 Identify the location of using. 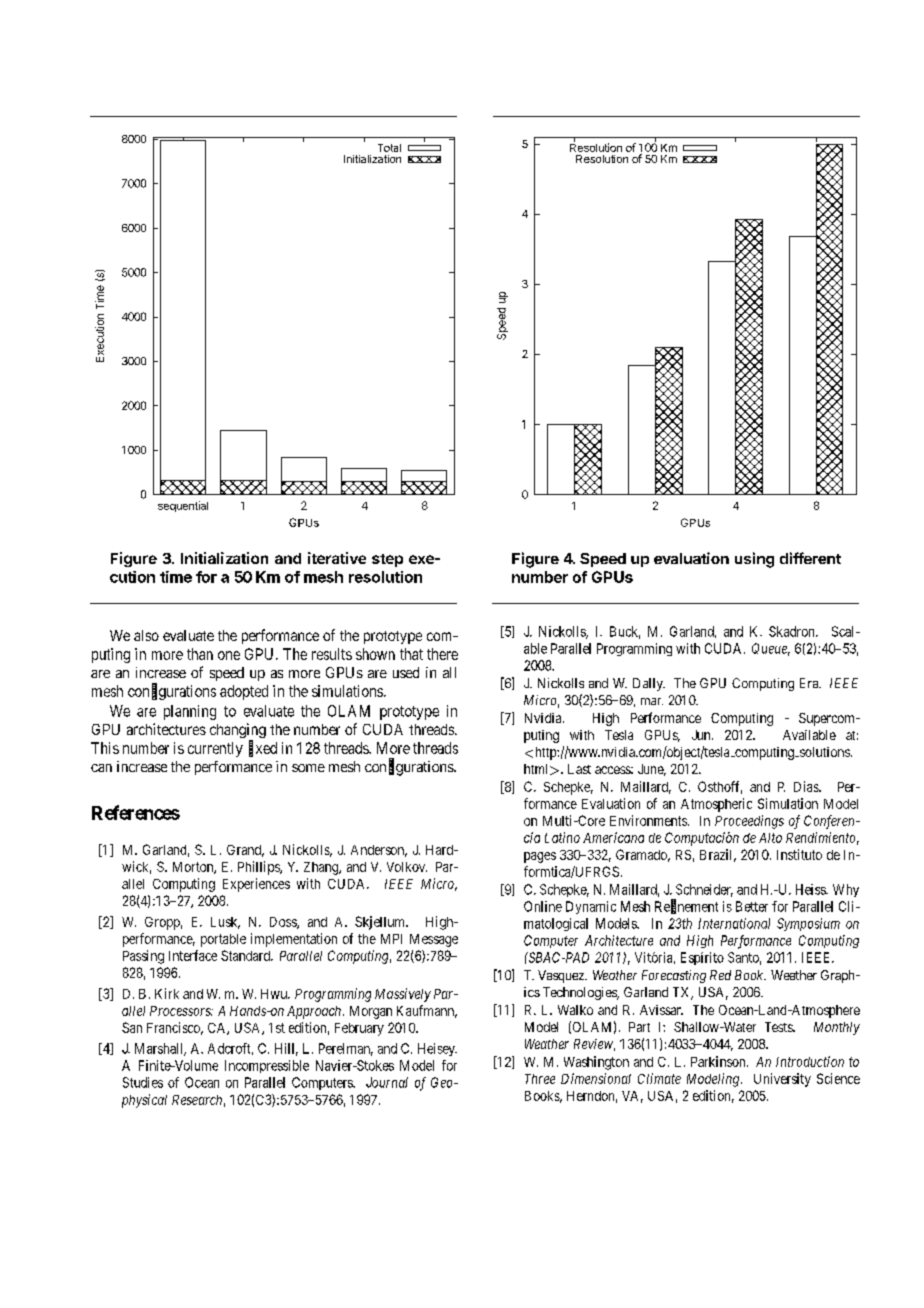
(754, 560).
